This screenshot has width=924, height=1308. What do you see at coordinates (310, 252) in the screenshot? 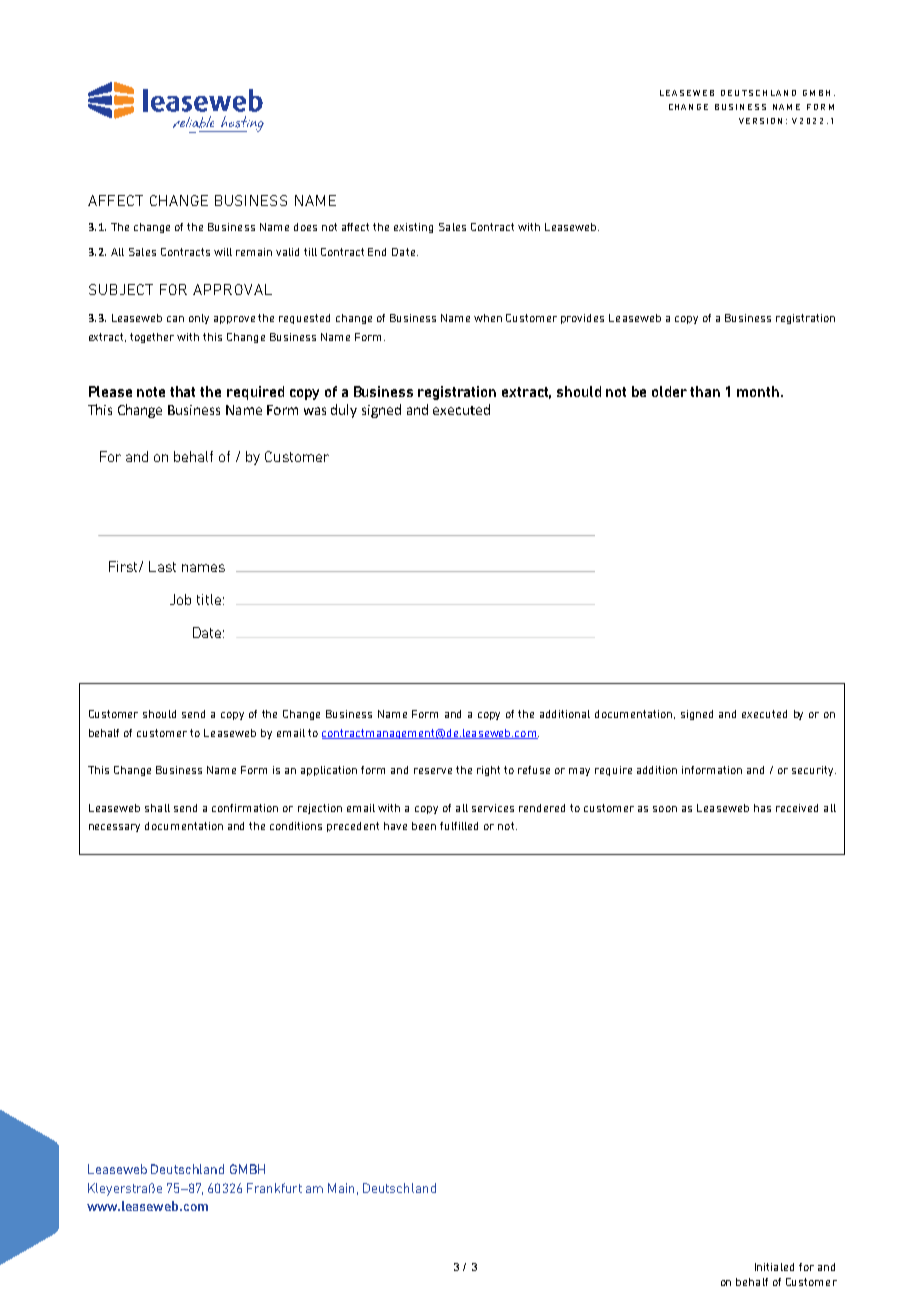
I see `till` at bounding box center [310, 252].
